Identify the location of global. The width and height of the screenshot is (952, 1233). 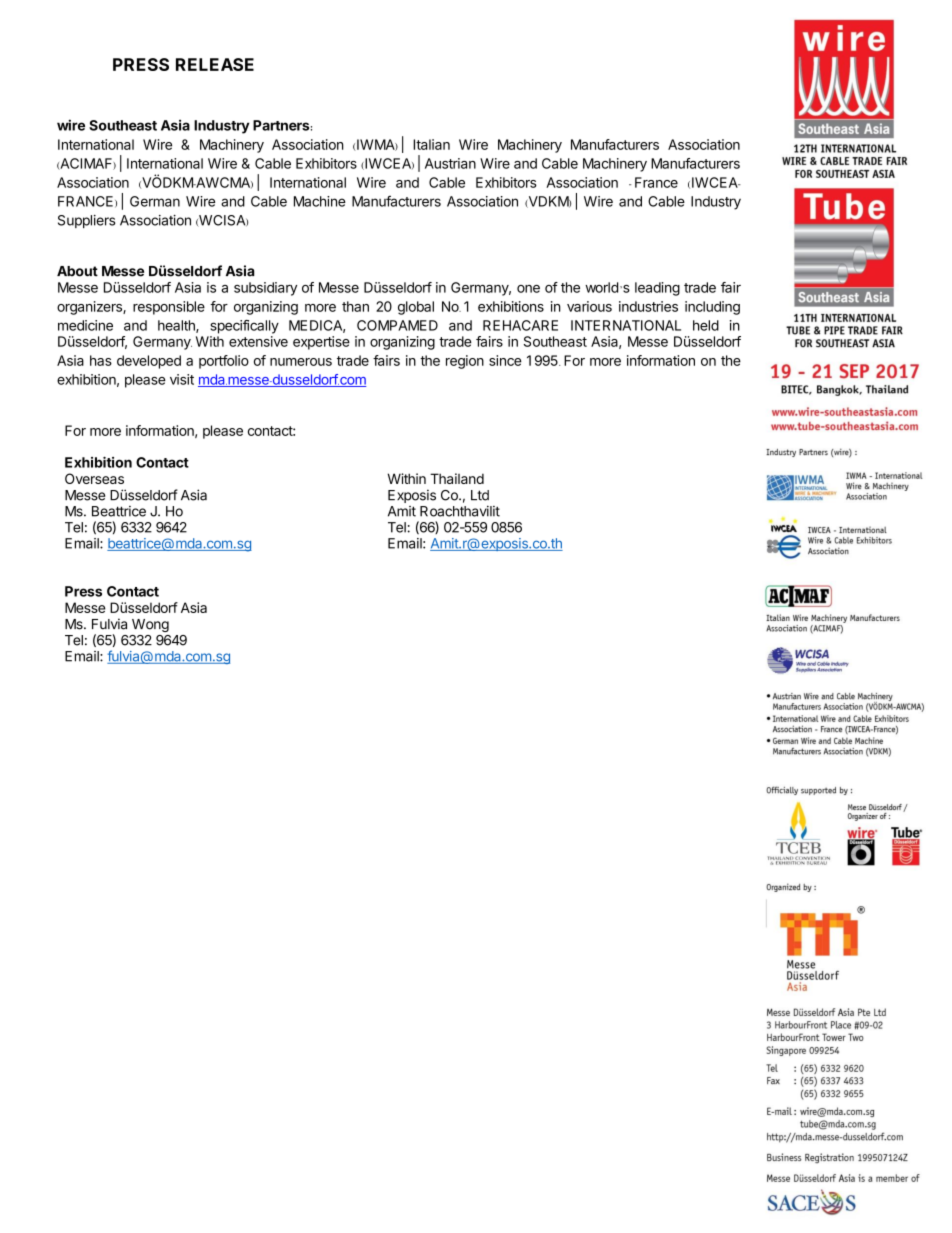
(416, 308).
